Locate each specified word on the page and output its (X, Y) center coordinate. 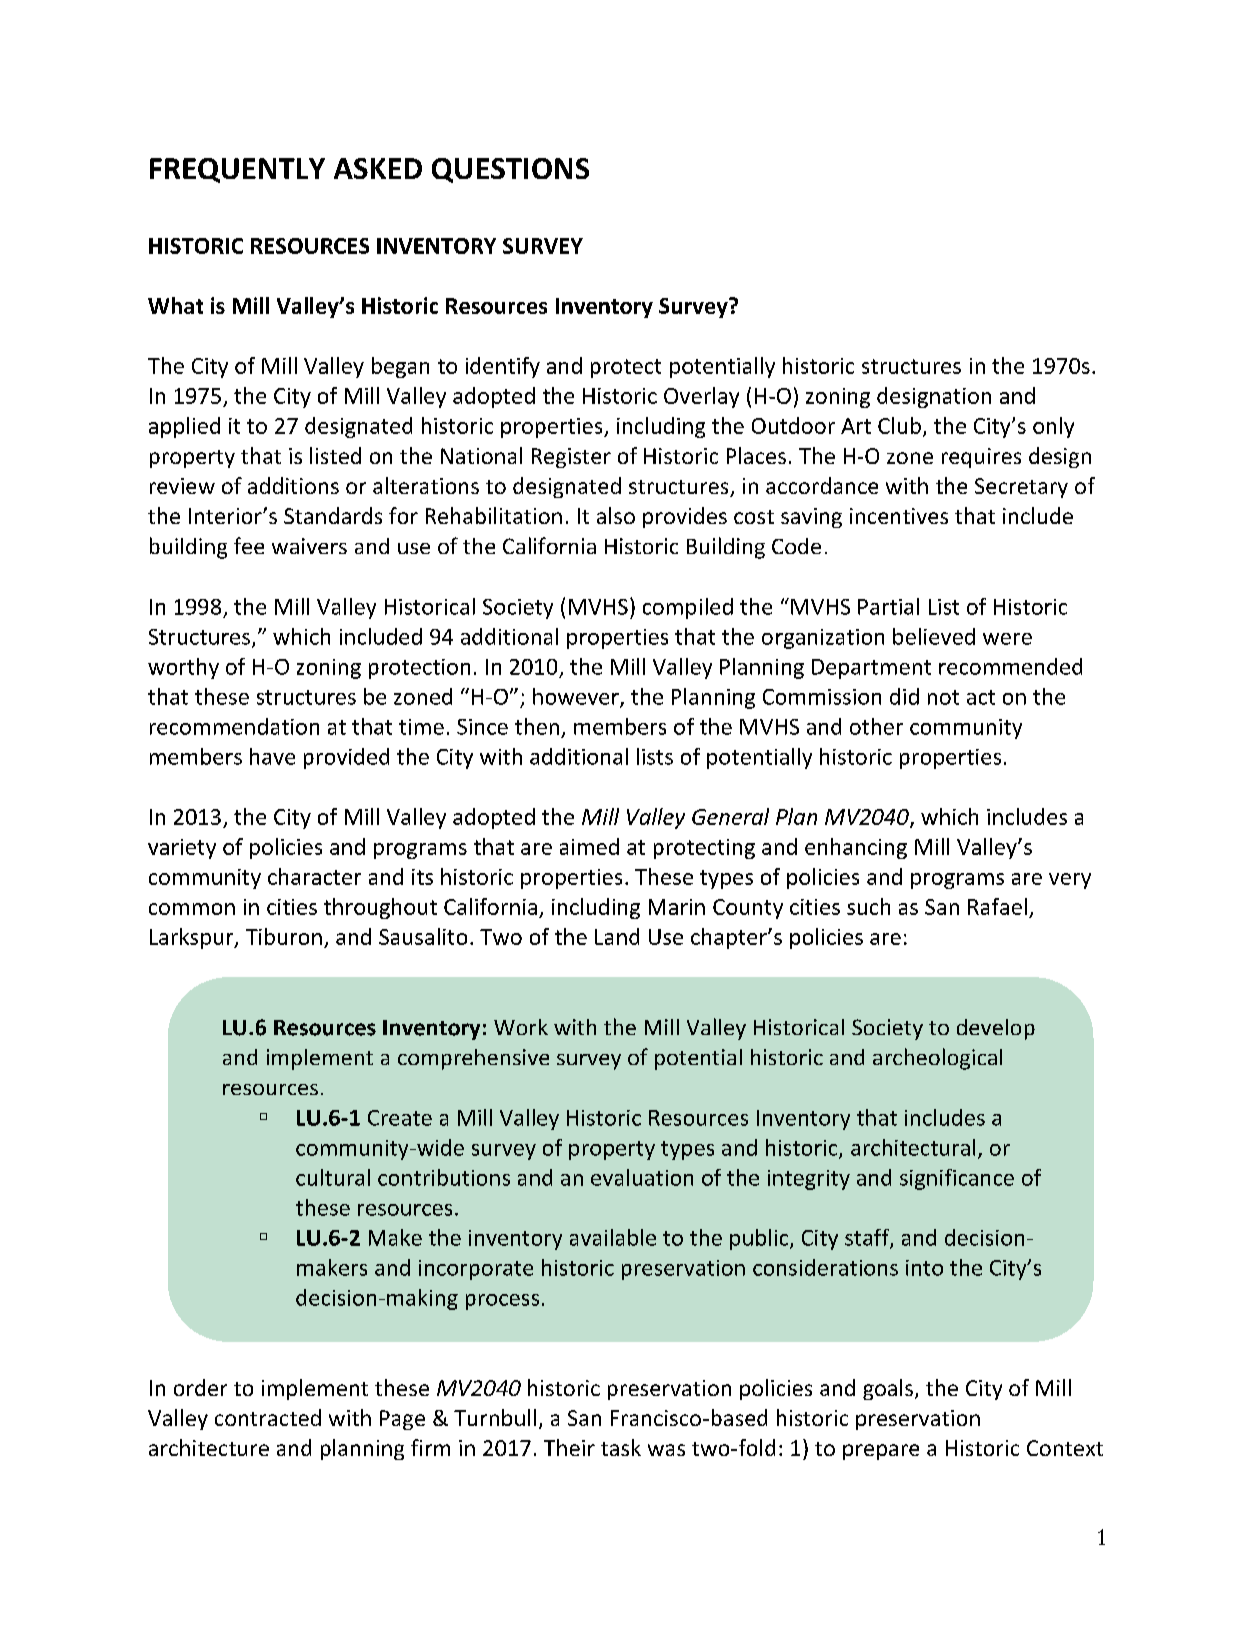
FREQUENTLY (237, 170)
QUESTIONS (510, 170)
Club (899, 425)
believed (934, 636)
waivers (309, 546)
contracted (268, 1417)
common (192, 909)
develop (996, 1029)
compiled (688, 608)
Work (521, 1027)
